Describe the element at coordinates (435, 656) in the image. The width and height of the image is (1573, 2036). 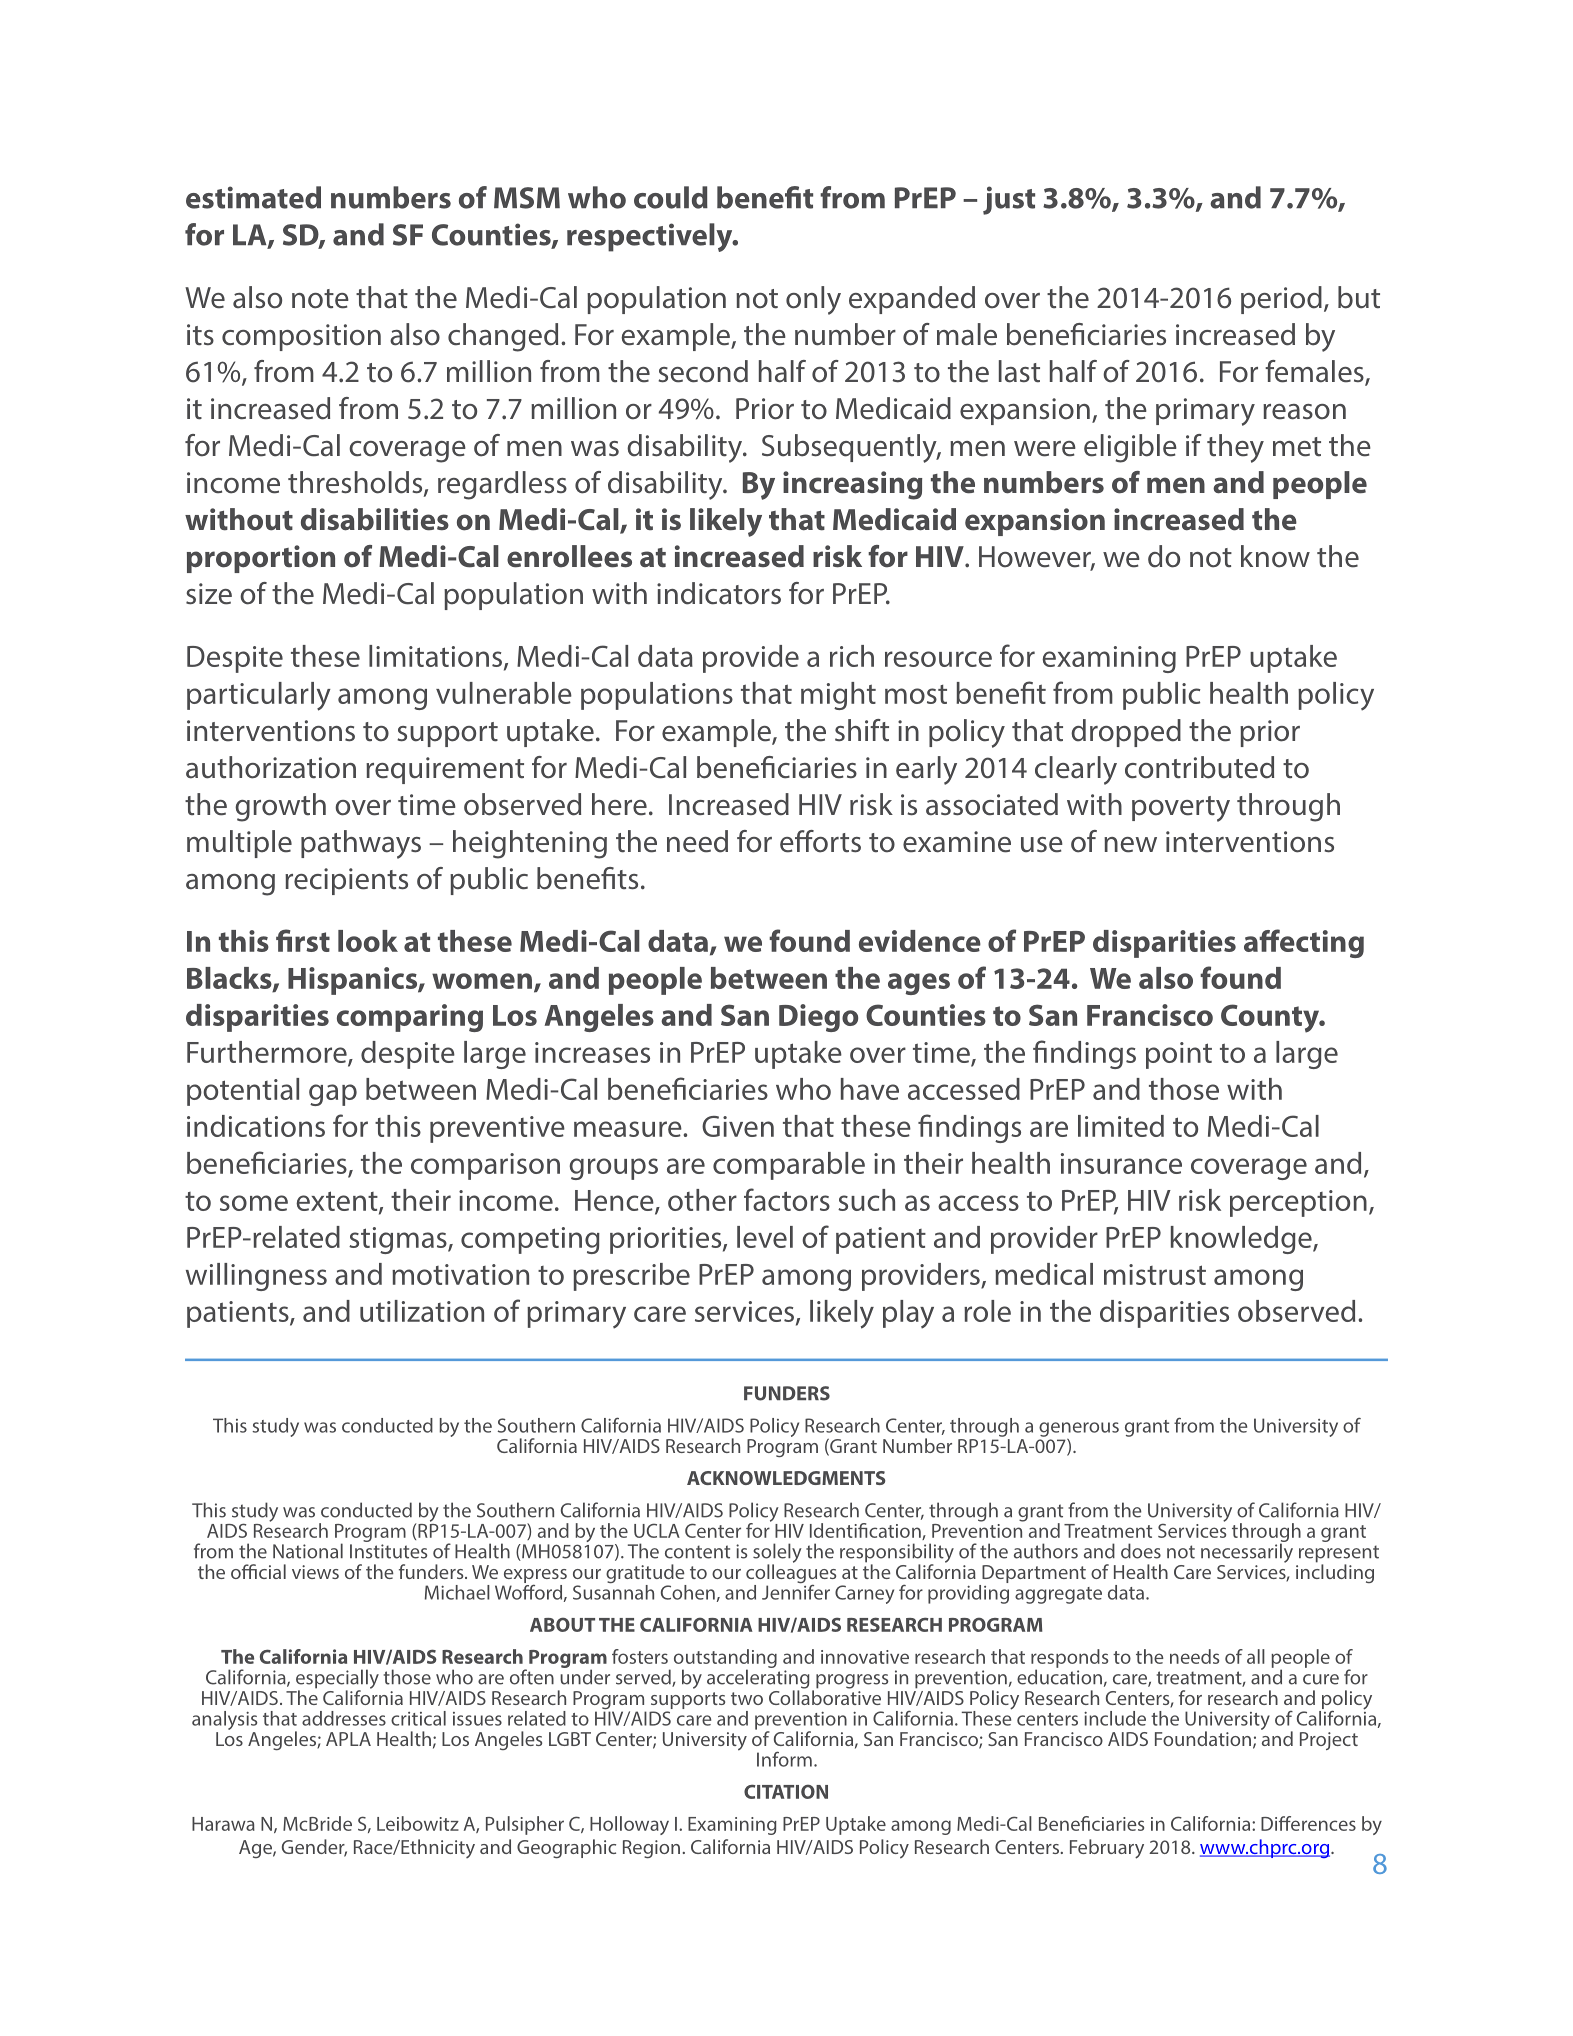
I see `limitations` at that location.
